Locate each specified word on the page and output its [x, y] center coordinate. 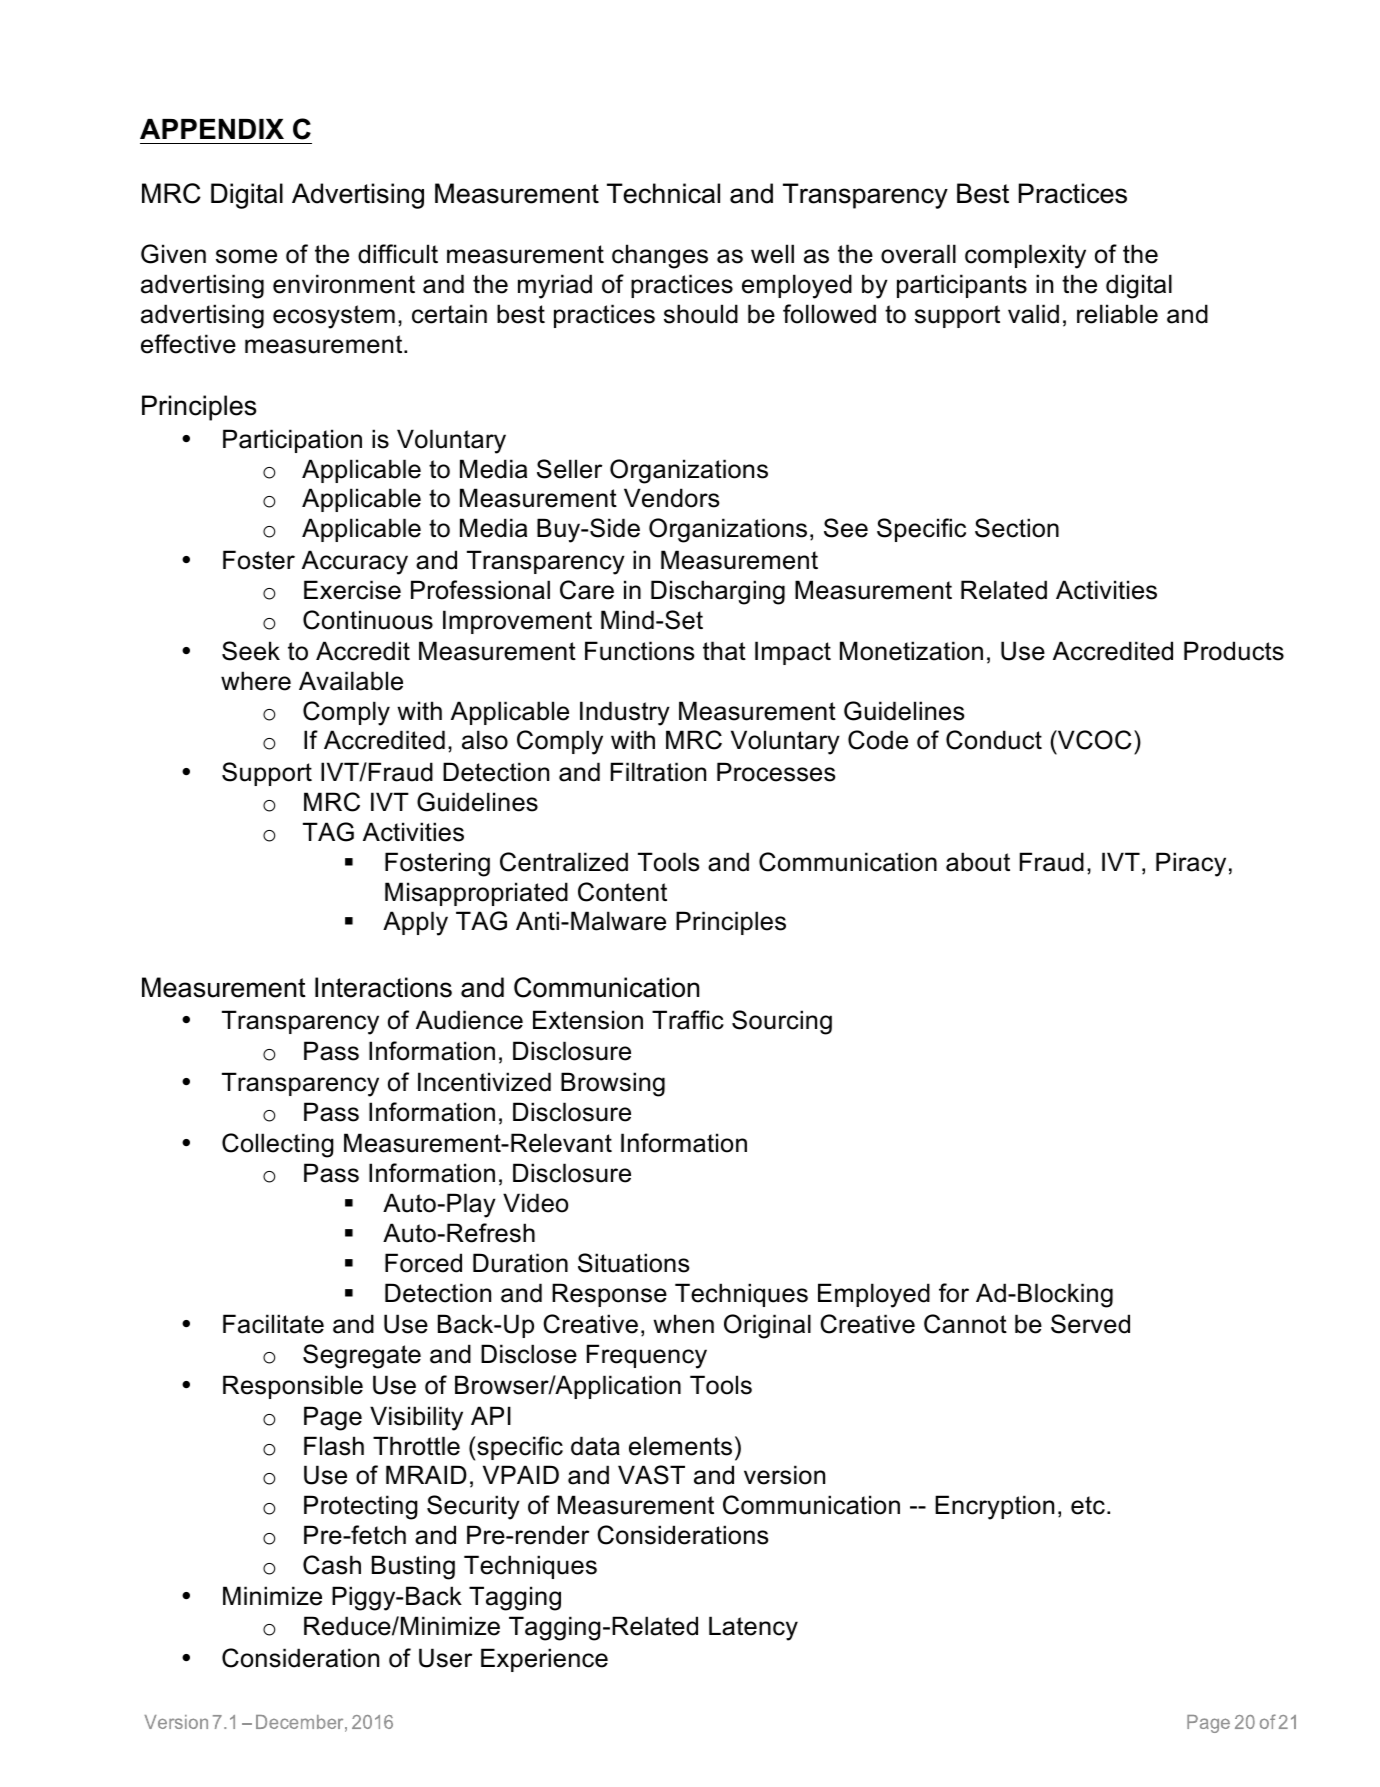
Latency [753, 1628]
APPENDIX [212, 129]
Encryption [994, 1507]
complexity [1025, 256]
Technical [663, 193]
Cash [332, 1565]
